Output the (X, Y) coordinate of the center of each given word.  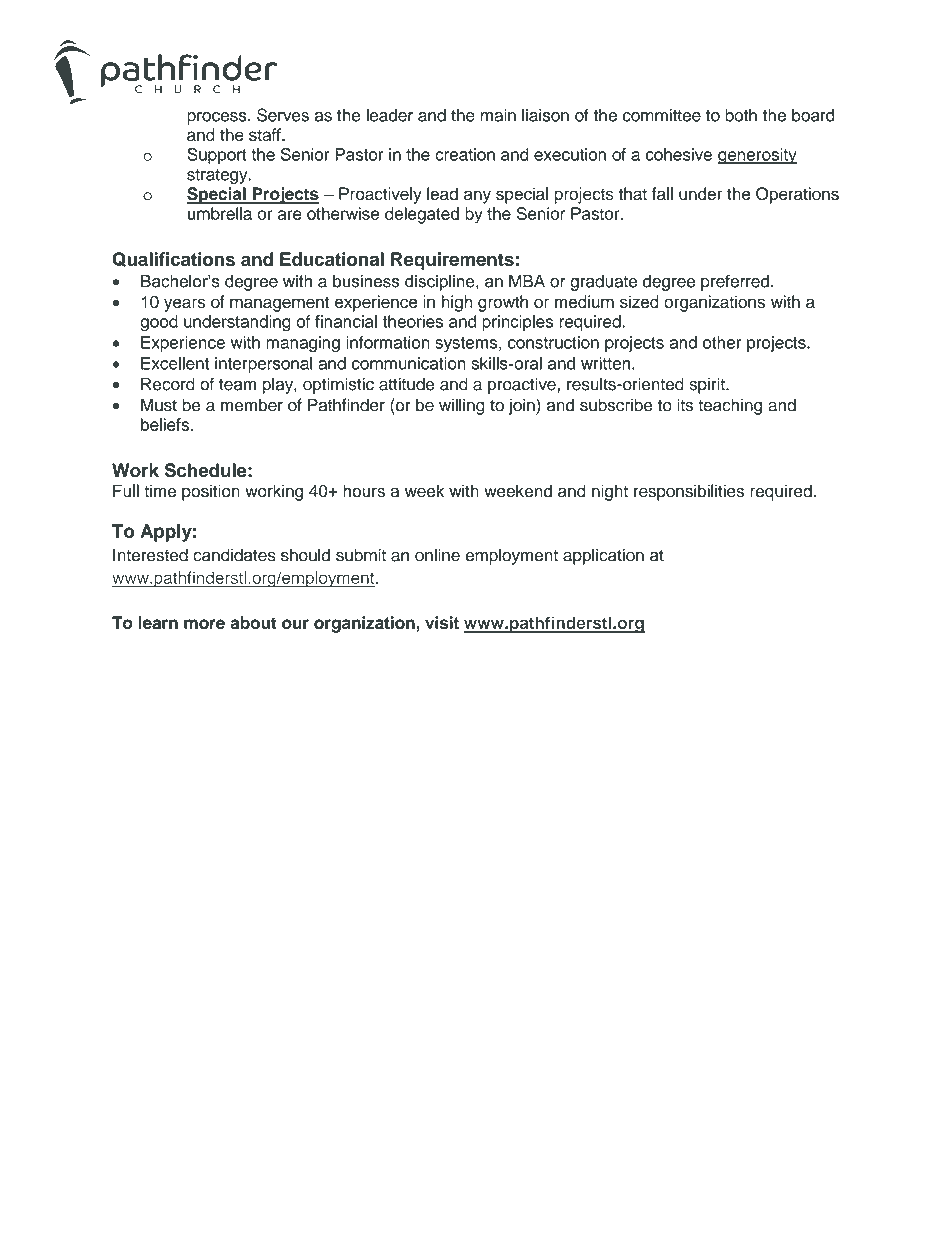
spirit (708, 385)
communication (409, 363)
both (741, 115)
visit (442, 622)
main (498, 115)
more (204, 624)
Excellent (175, 363)
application (603, 556)
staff (266, 134)
